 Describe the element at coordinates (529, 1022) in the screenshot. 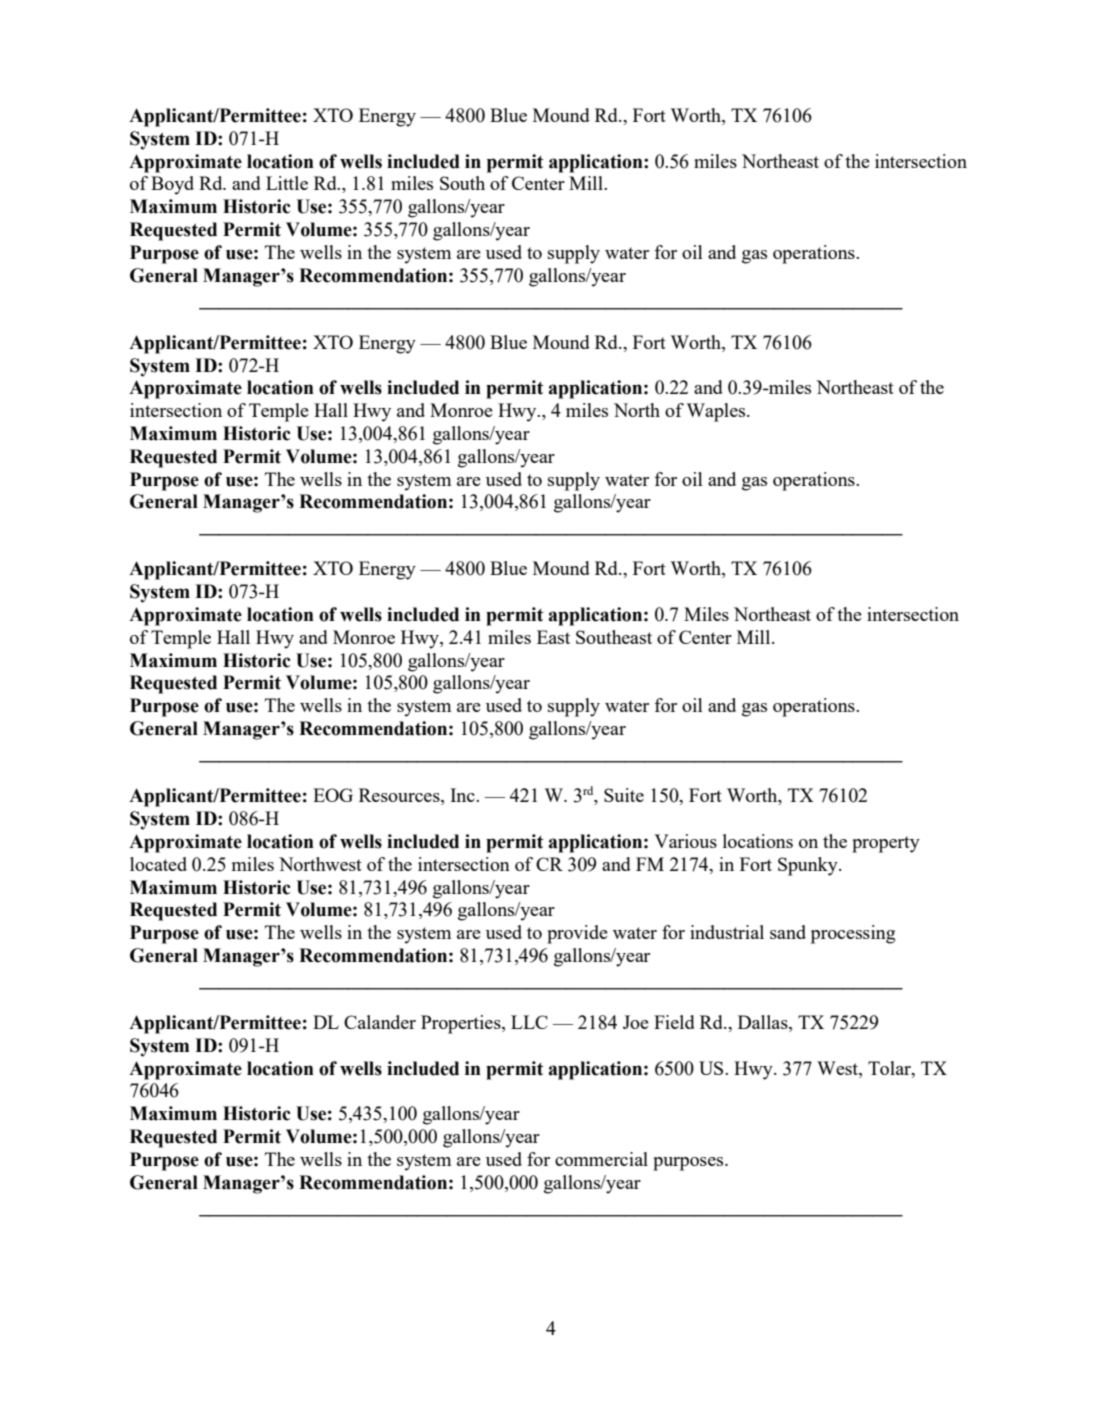

I see `LLC` at that location.
